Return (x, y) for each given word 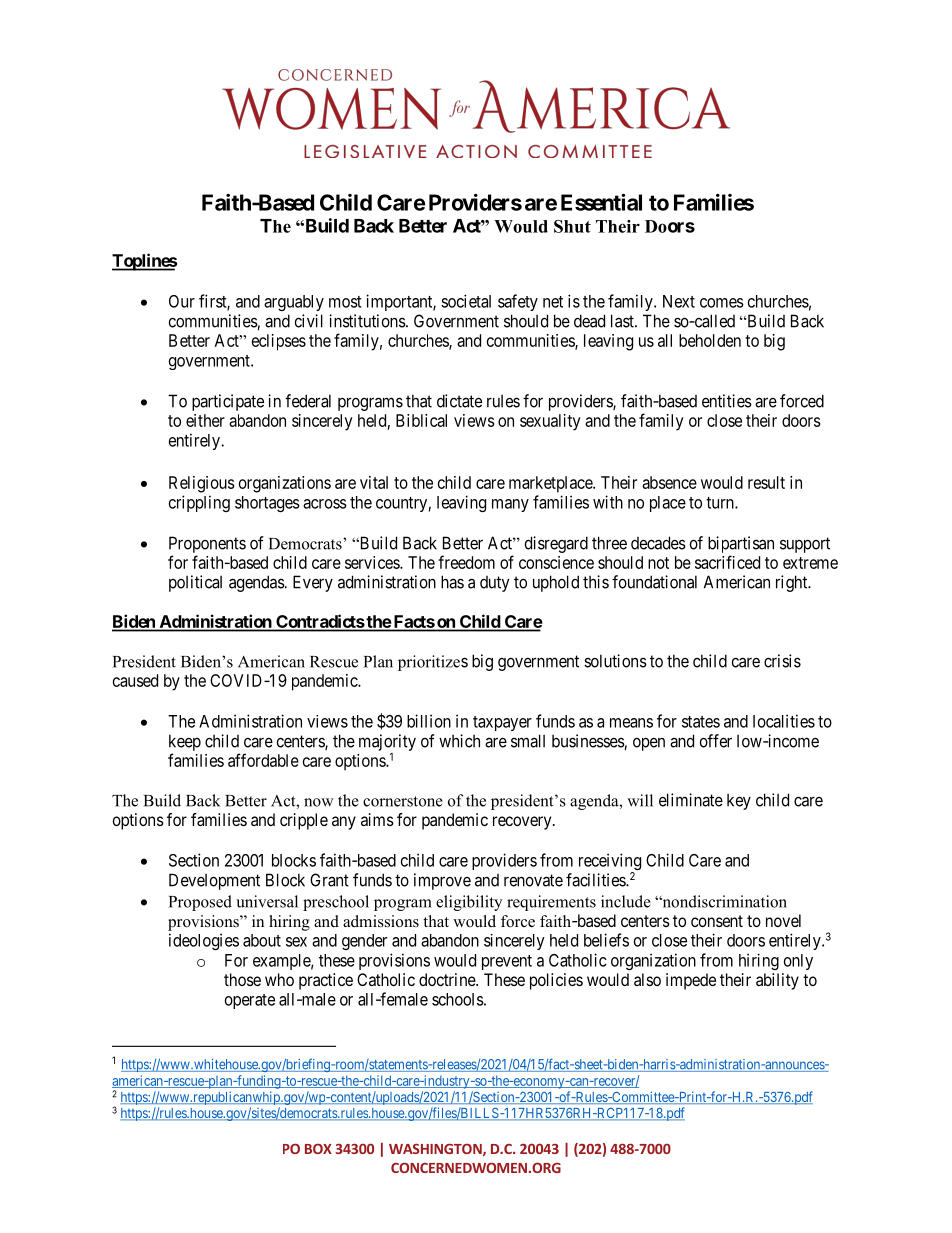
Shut (572, 226)
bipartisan (741, 544)
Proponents (207, 544)
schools (458, 999)
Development (214, 881)
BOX (318, 1149)
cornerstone (403, 801)
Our (182, 301)
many (510, 505)
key (739, 802)
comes (722, 303)
